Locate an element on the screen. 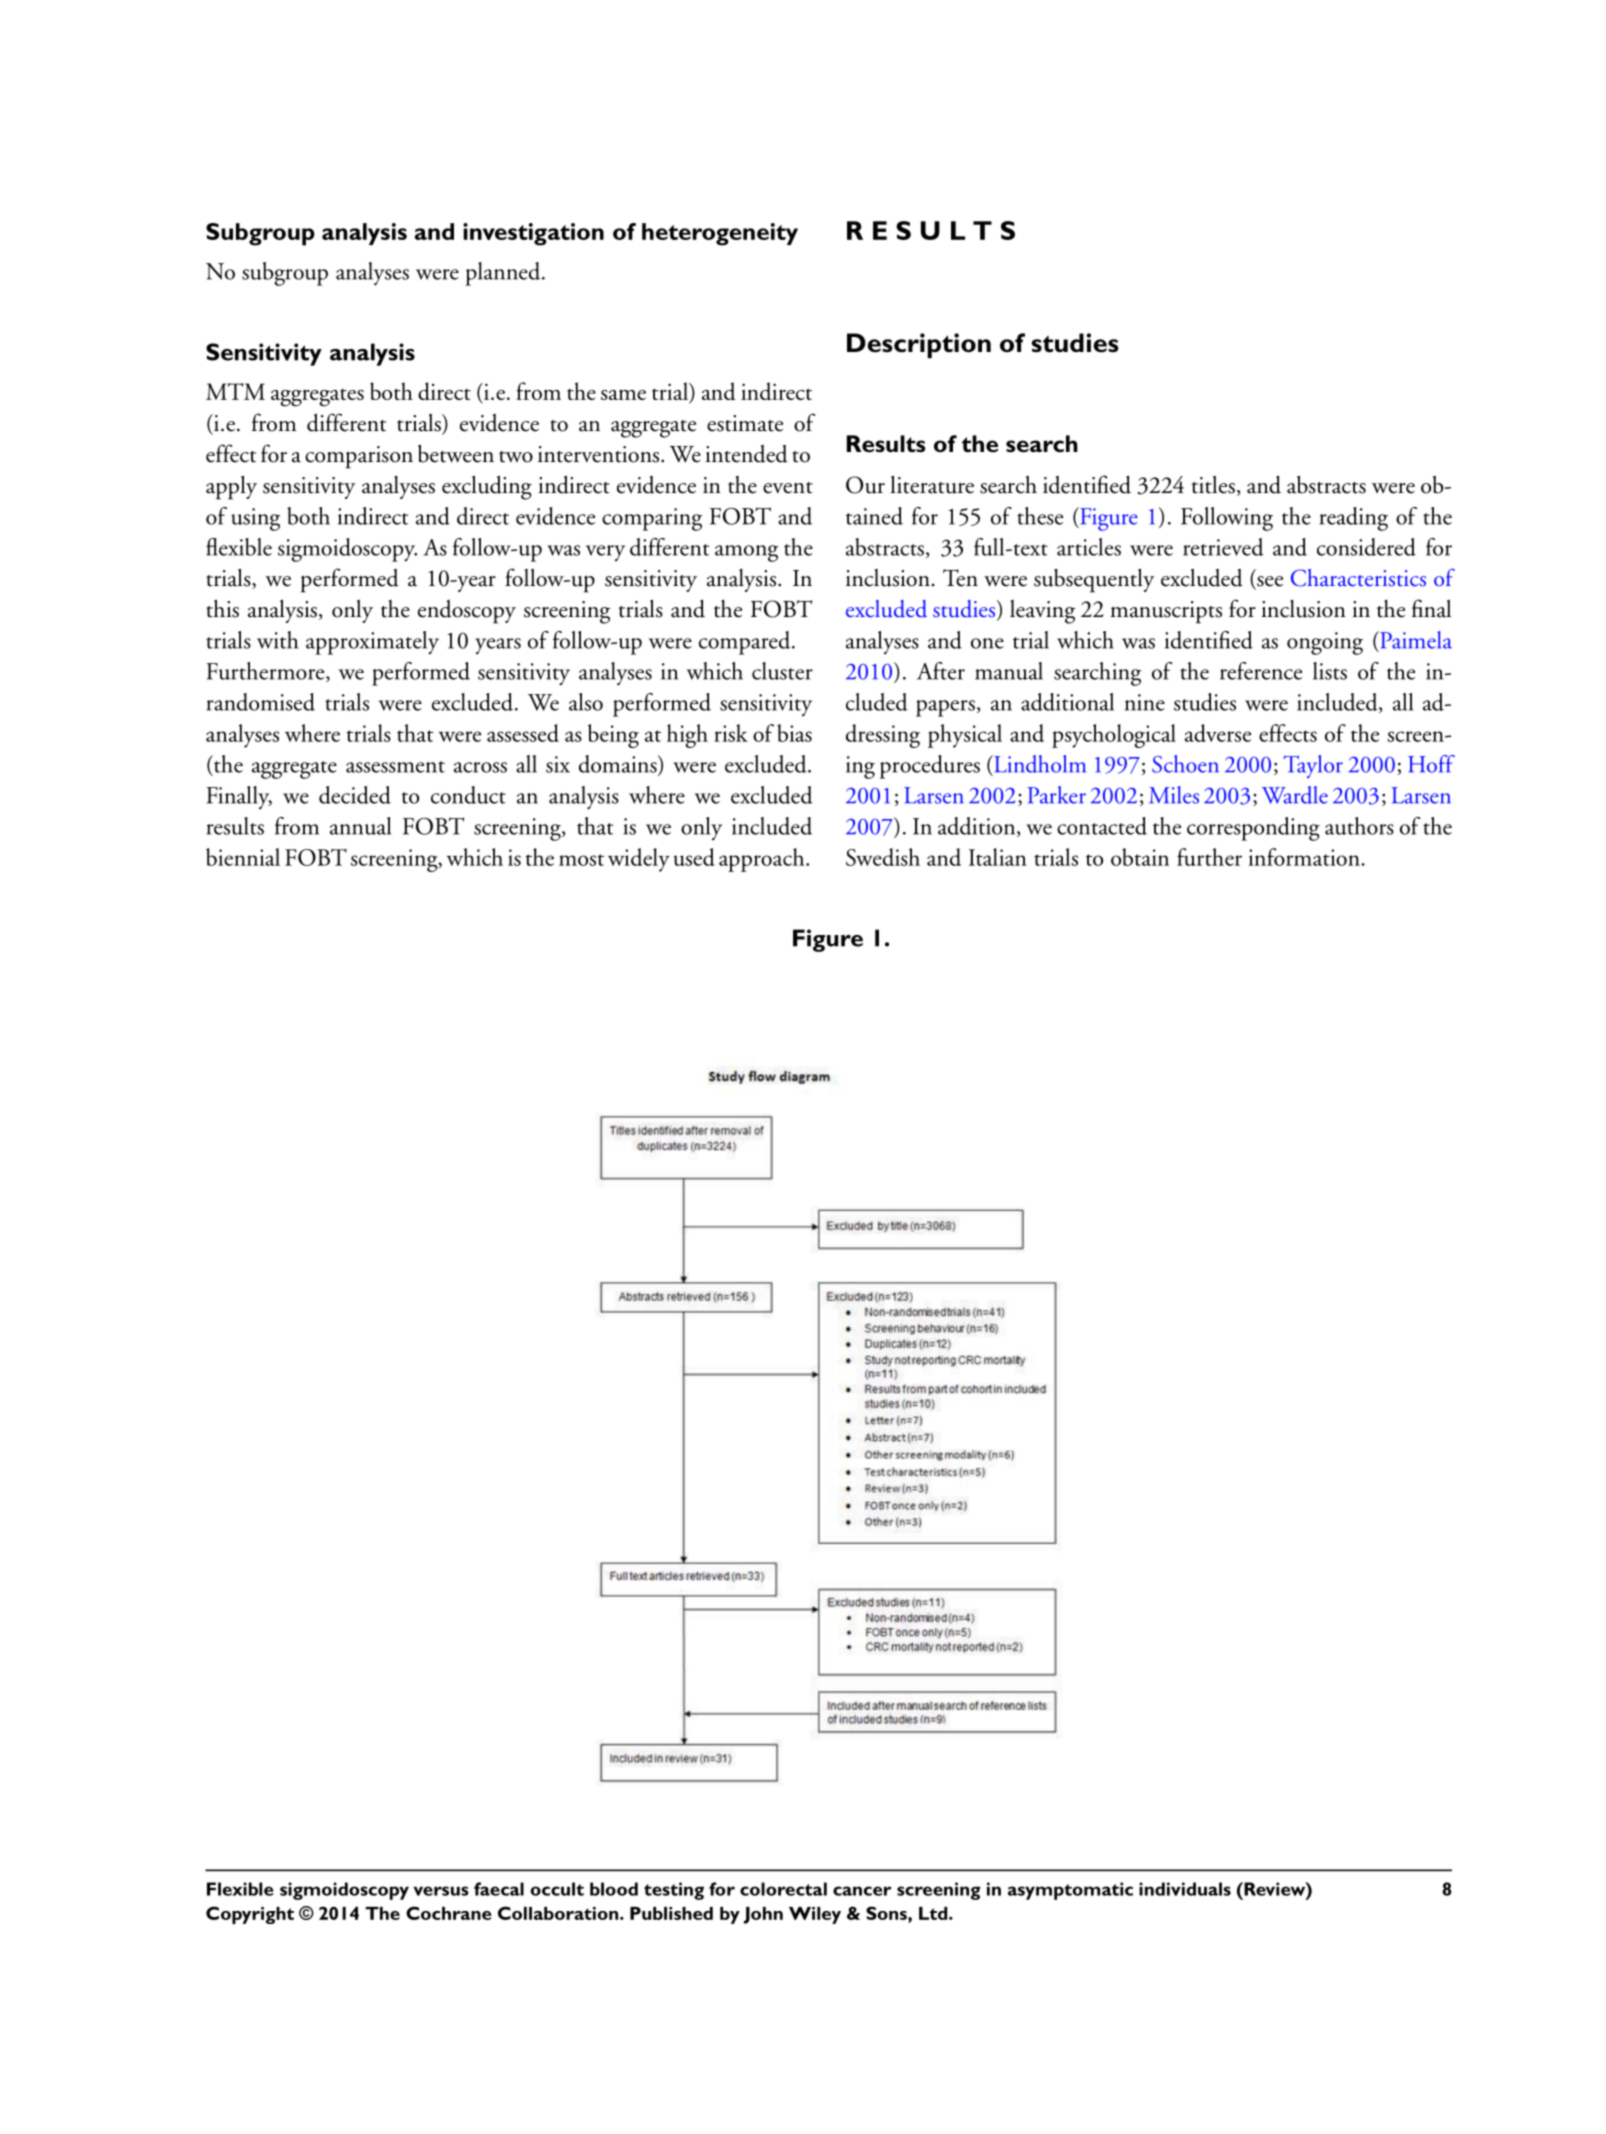 The image size is (1606, 2134). individuals is located at coordinates (1185, 1889).
